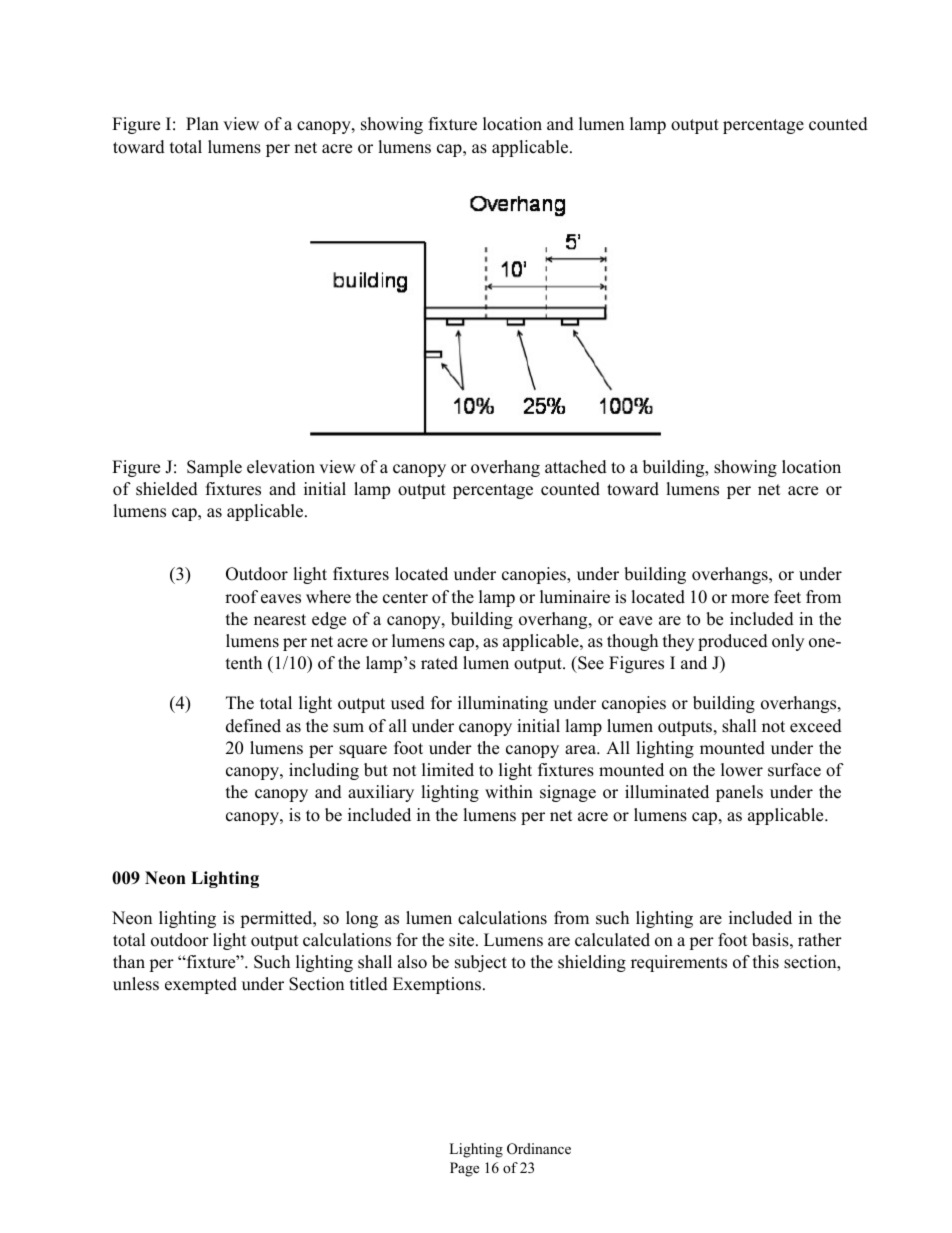  What do you see at coordinates (787, 597) in the screenshot?
I see `feet` at bounding box center [787, 597].
